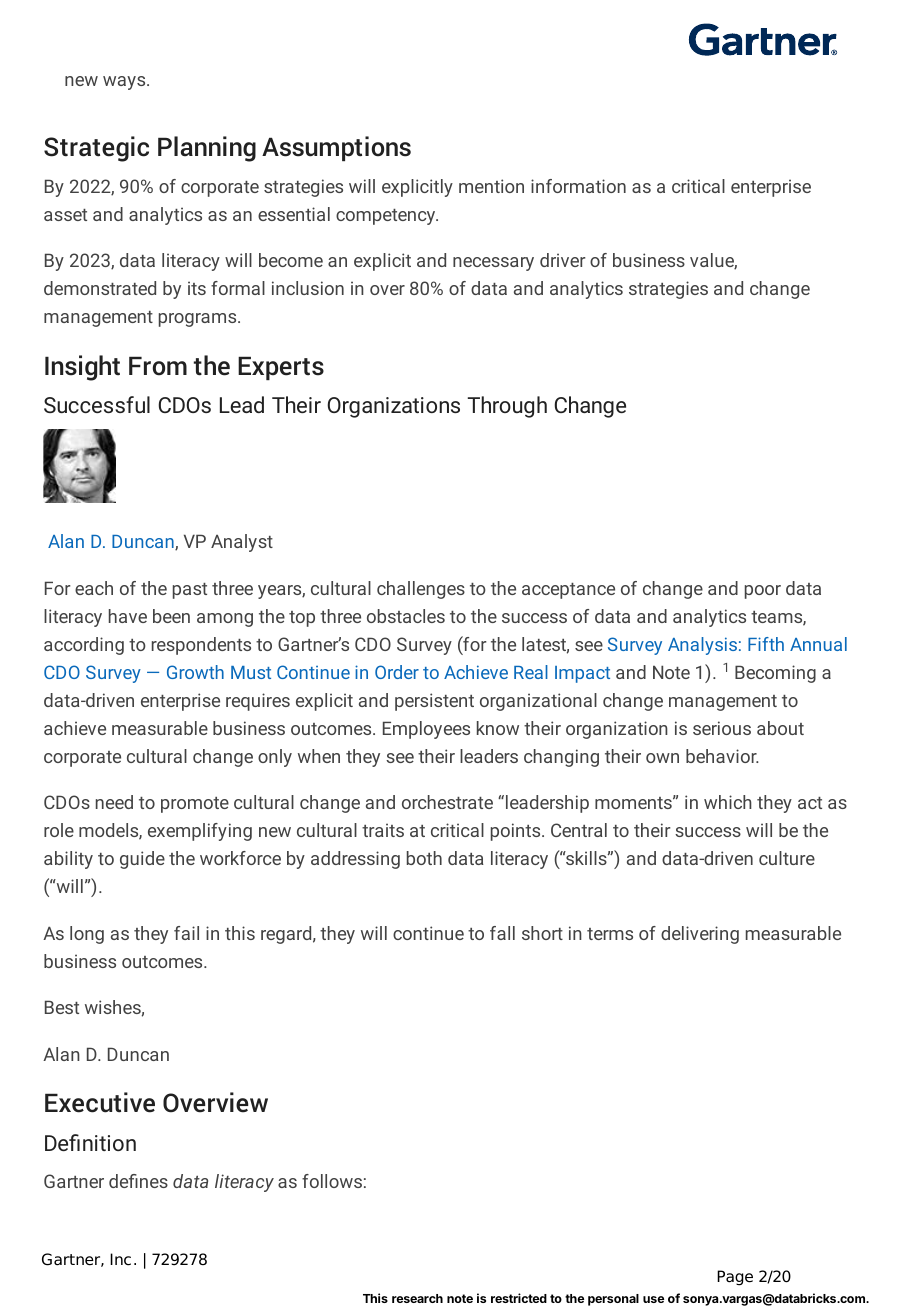 The height and width of the document is (1308, 924). I want to click on Growth, so click(195, 672).
